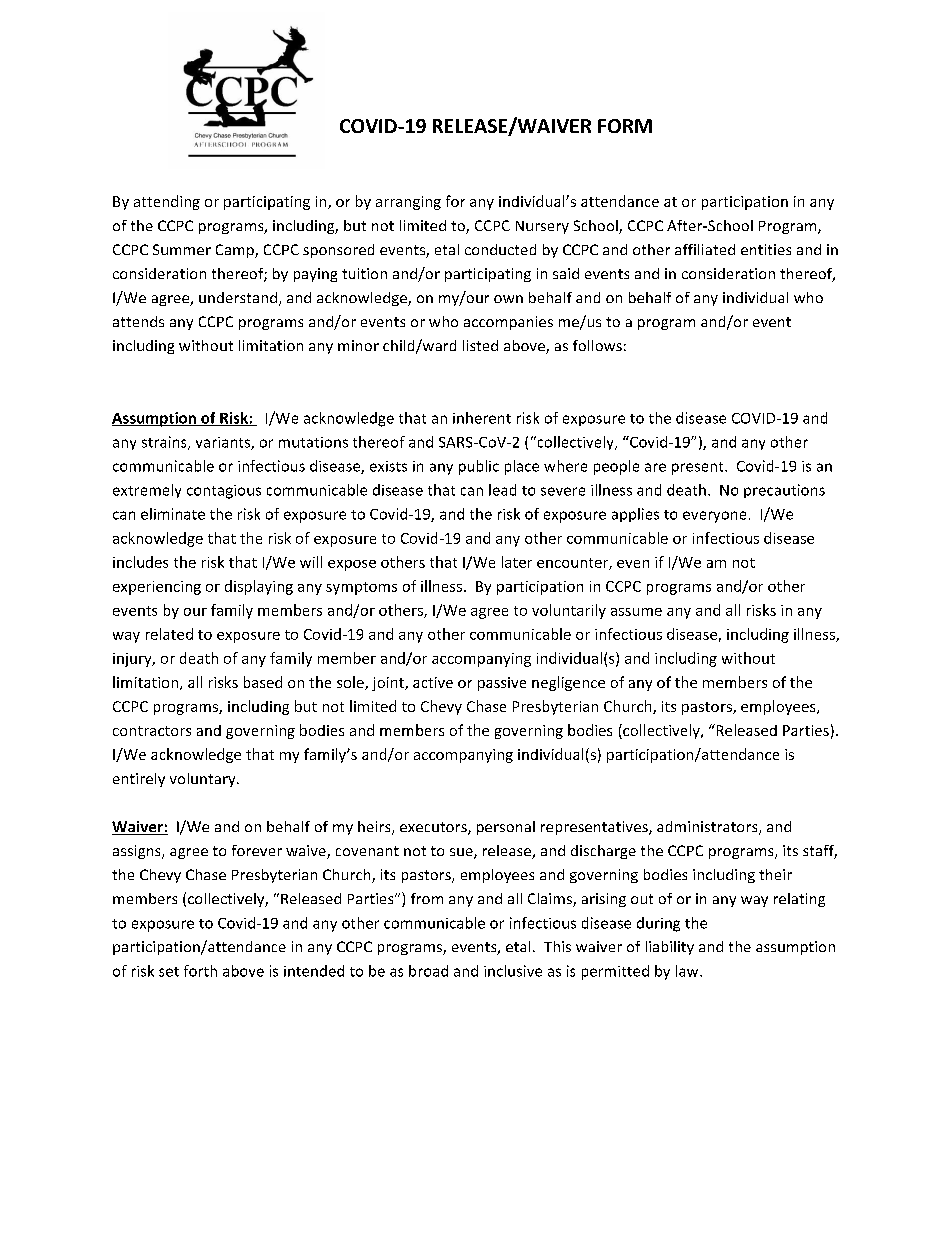 This image has height=1233, width=952. What do you see at coordinates (688, 971) in the image?
I see `law` at bounding box center [688, 971].
